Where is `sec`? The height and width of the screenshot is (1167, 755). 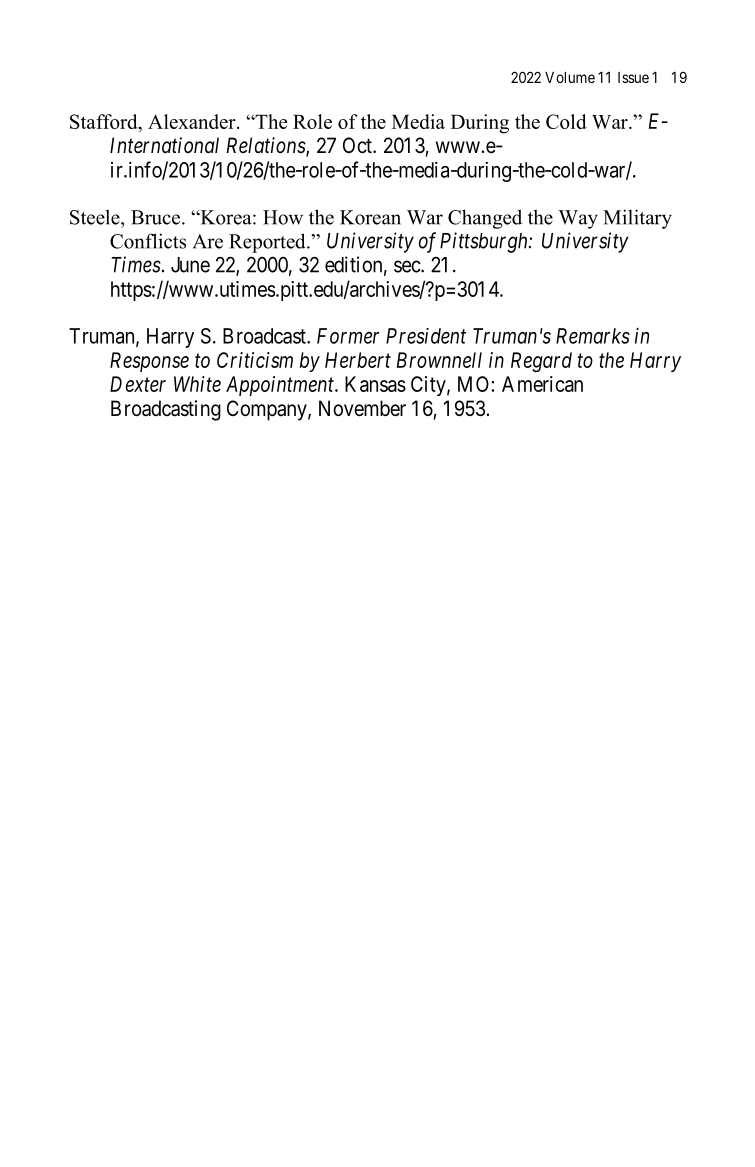
sec is located at coordinates (408, 266).
